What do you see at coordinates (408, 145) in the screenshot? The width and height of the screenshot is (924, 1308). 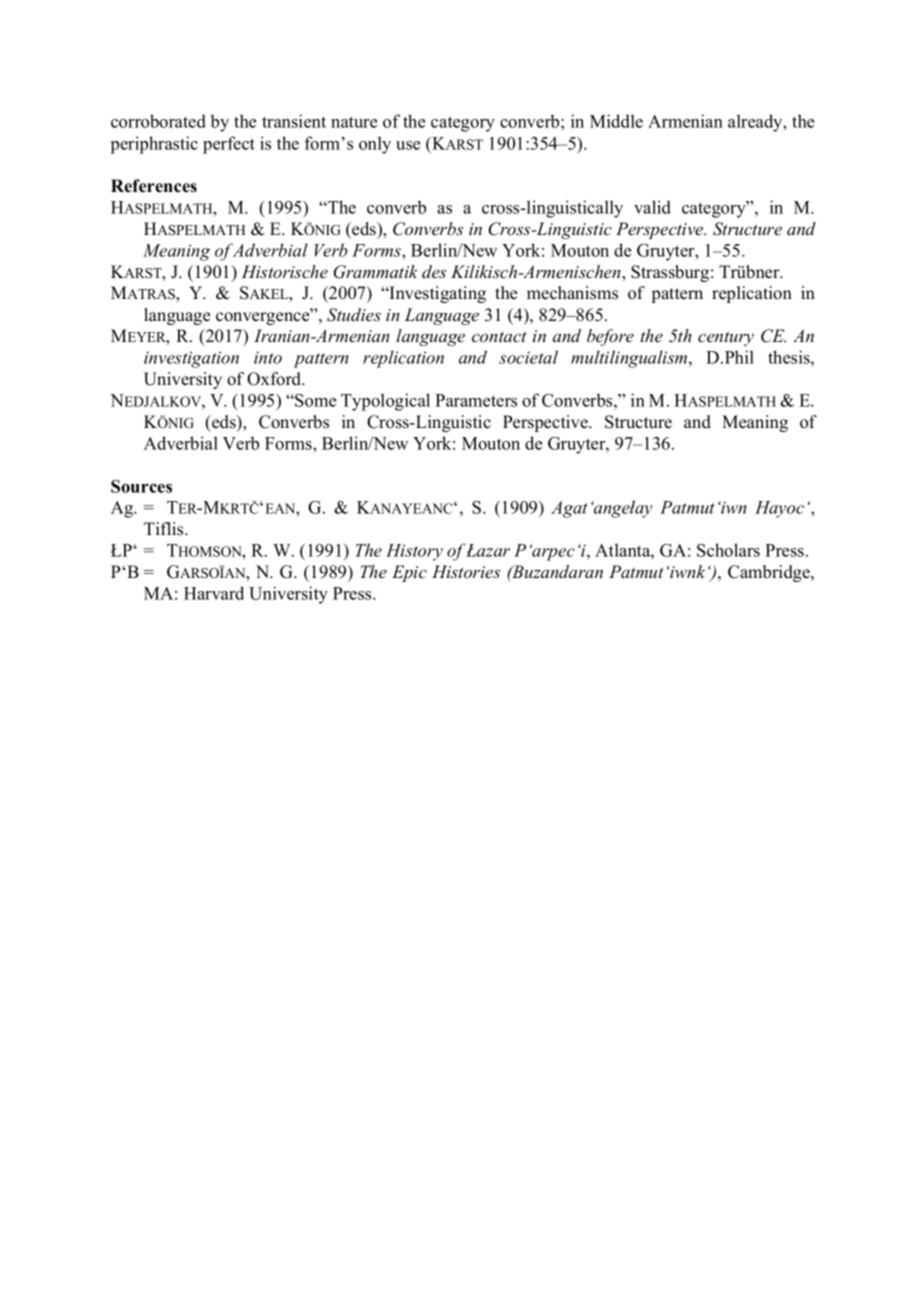 I see `use` at bounding box center [408, 145].
